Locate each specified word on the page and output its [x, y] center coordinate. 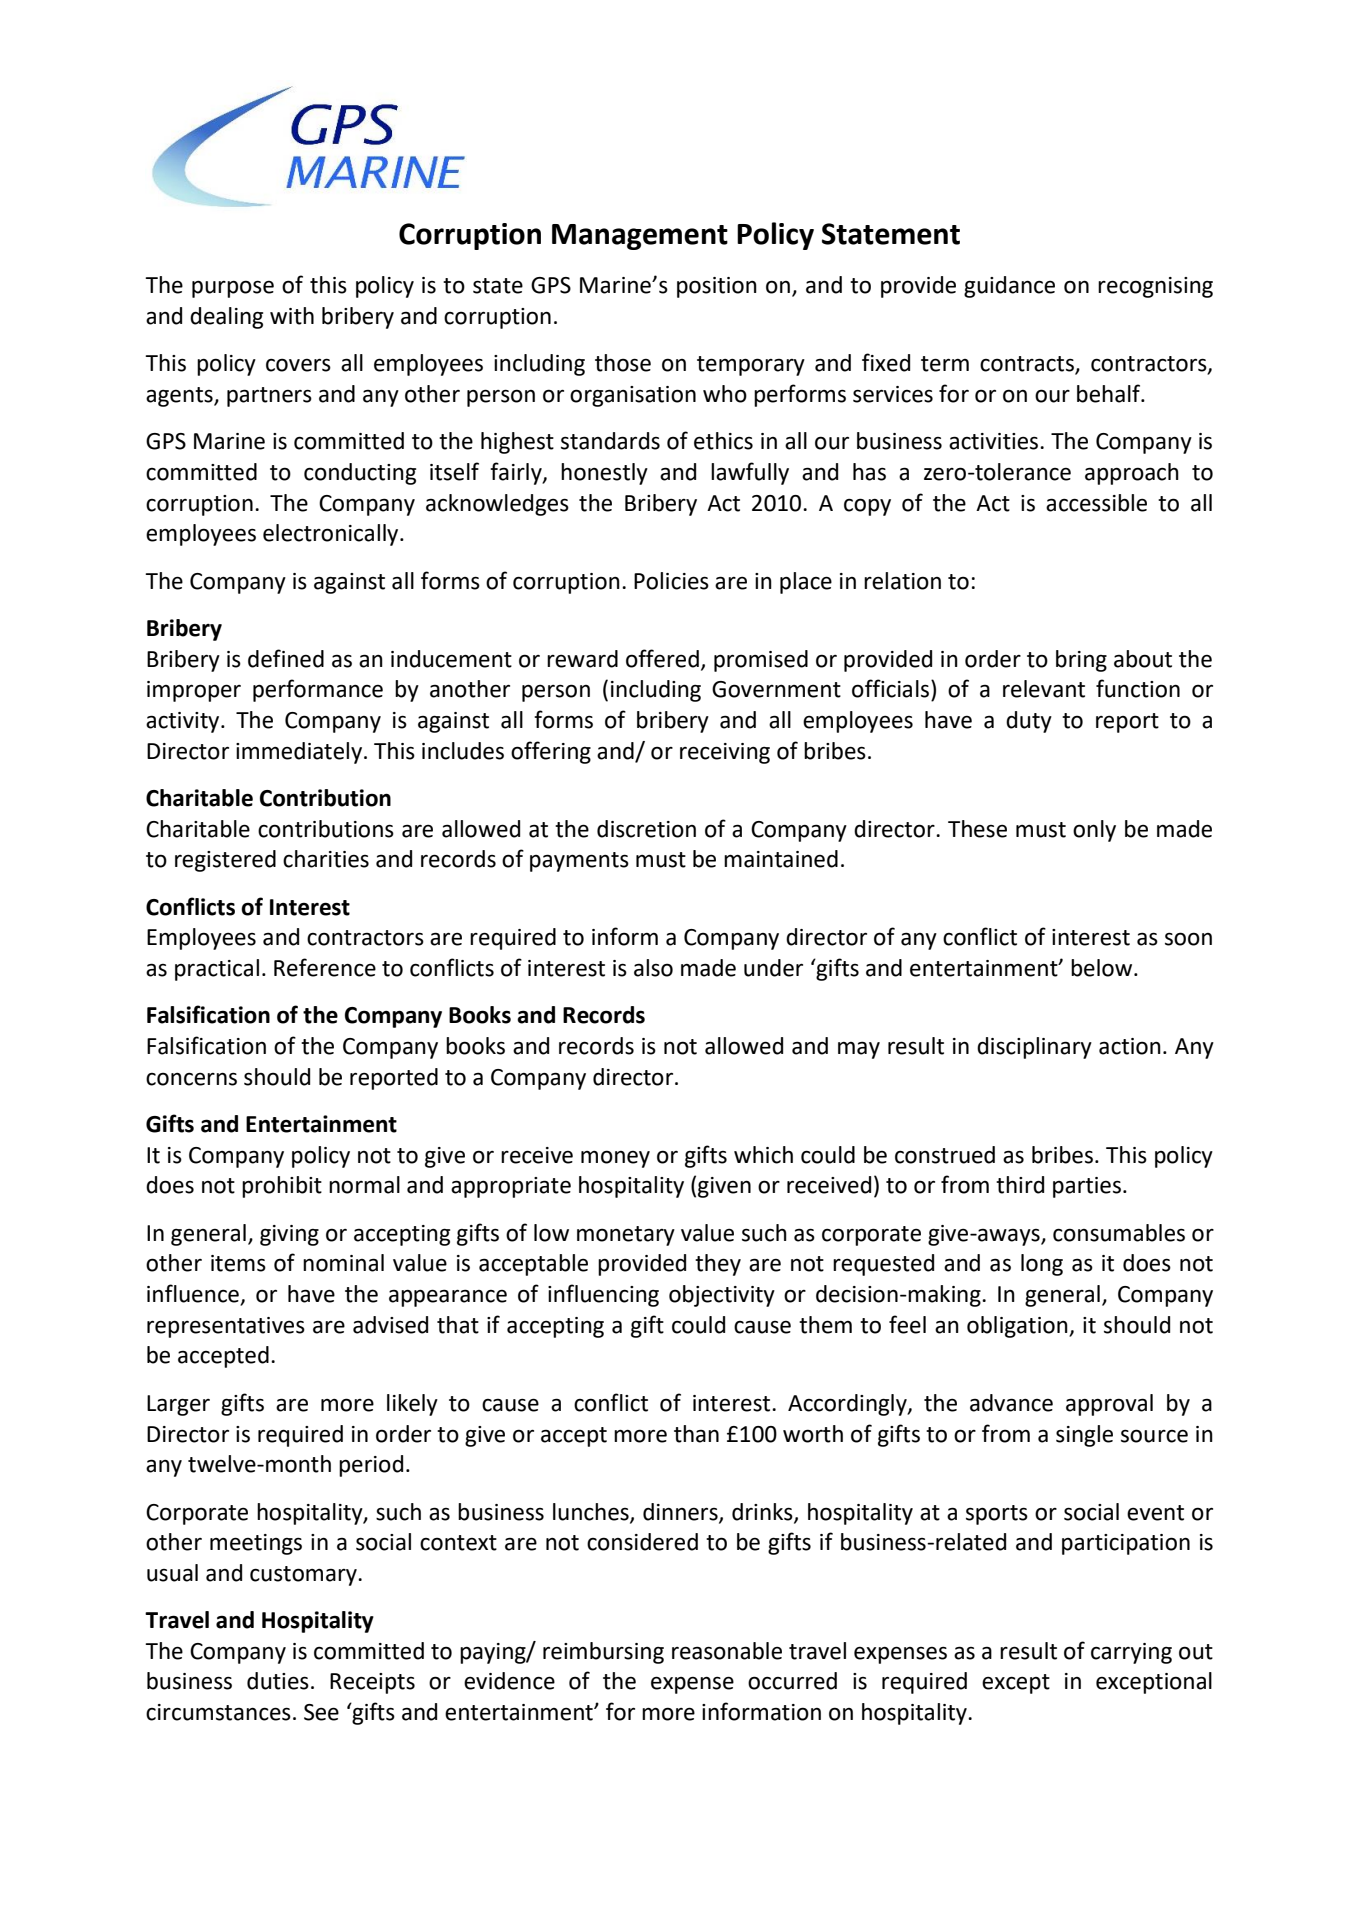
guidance [1009, 287]
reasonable [727, 1651]
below [1103, 968]
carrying [1131, 1653]
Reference [325, 967]
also [653, 968]
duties [278, 1681]
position [717, 287]
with [292, 316]
